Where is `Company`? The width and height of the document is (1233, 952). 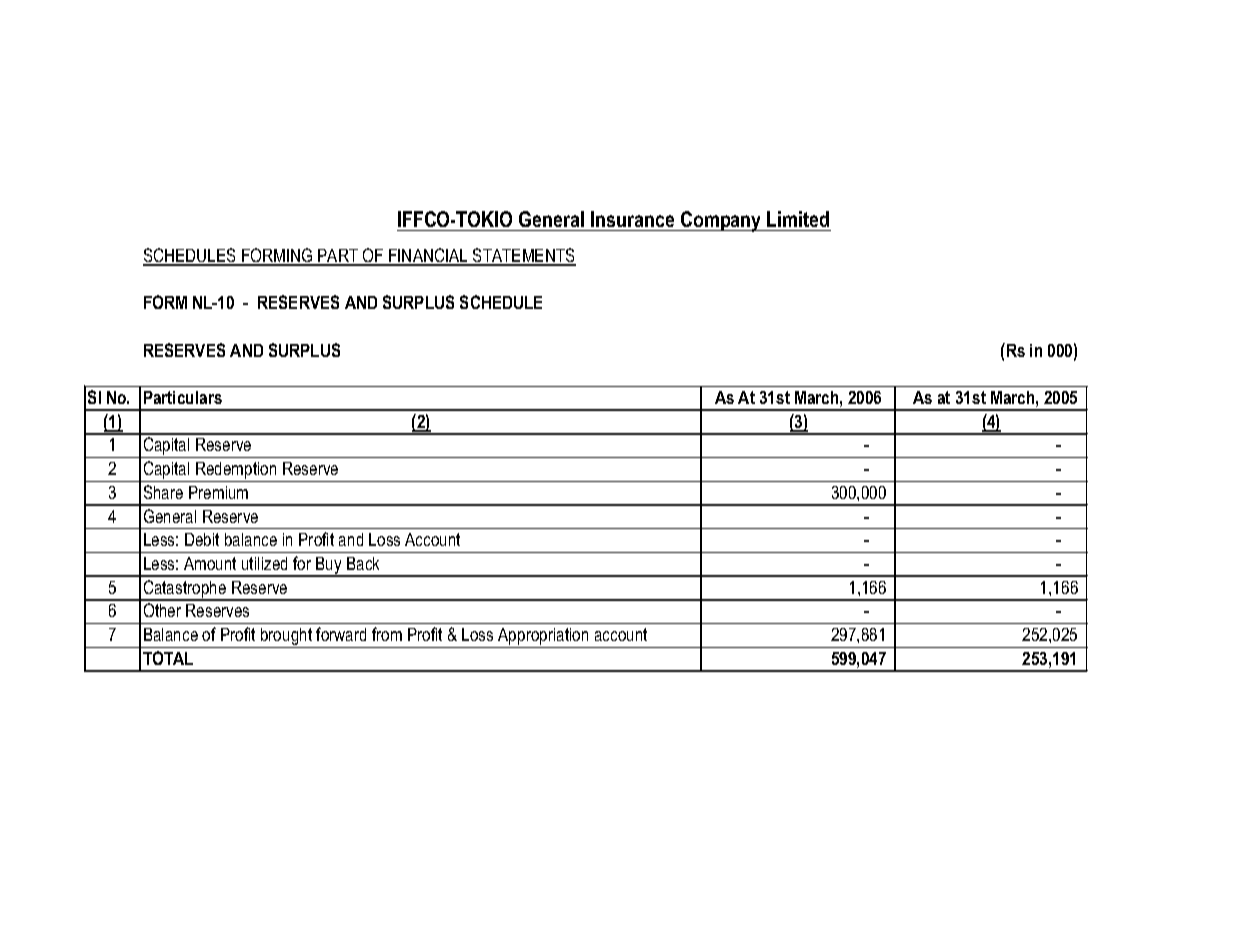
Company is located at coordinates (721, 221).
